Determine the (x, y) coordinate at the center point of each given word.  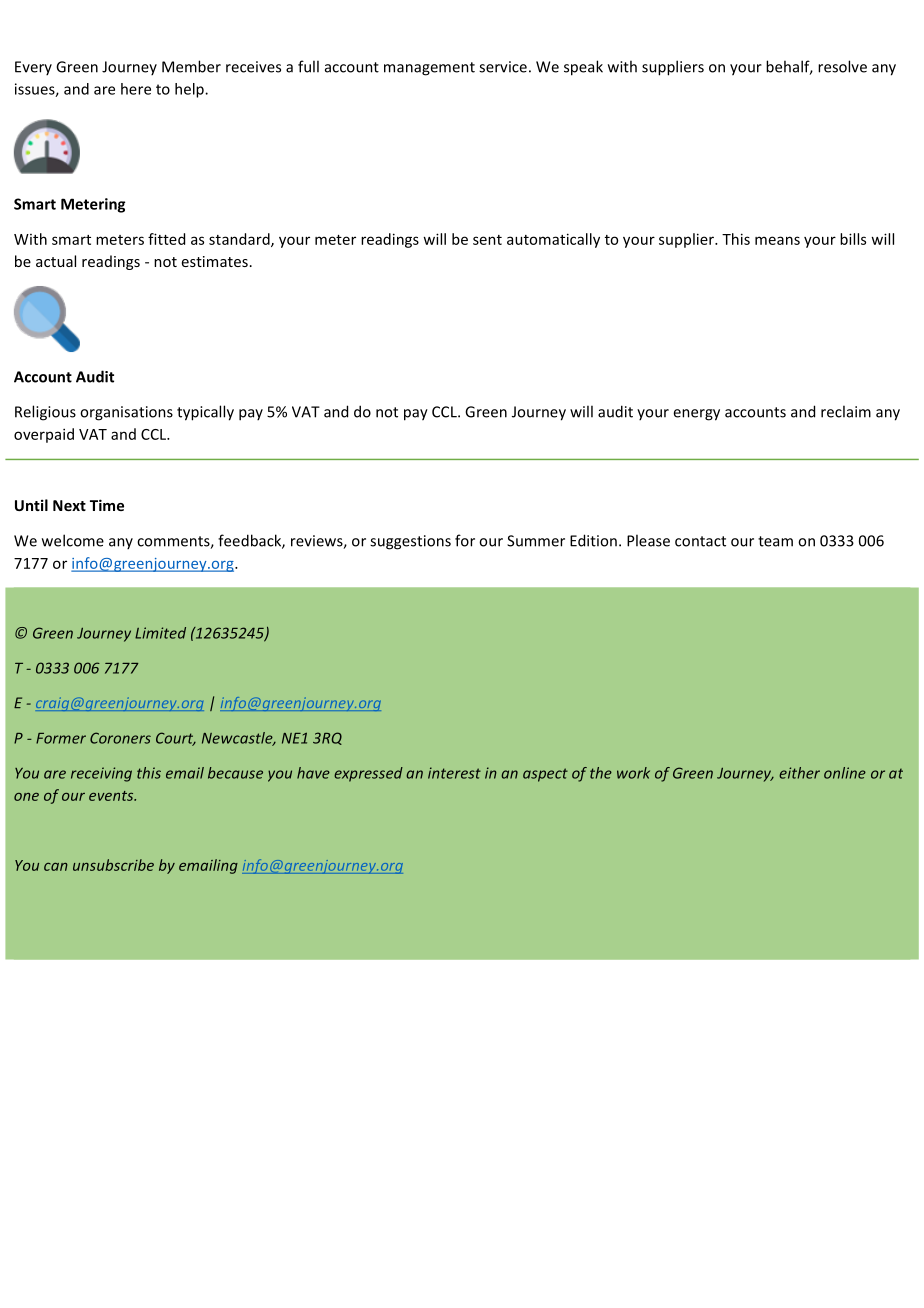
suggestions (410, 542)
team (775, 541)
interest (454, 773)
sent (487, 240)
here (136, 89)
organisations (126, 413)
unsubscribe (113, 865)
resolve (842, 66)
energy (696, 415)
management (429, 69)
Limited (160, 633)
